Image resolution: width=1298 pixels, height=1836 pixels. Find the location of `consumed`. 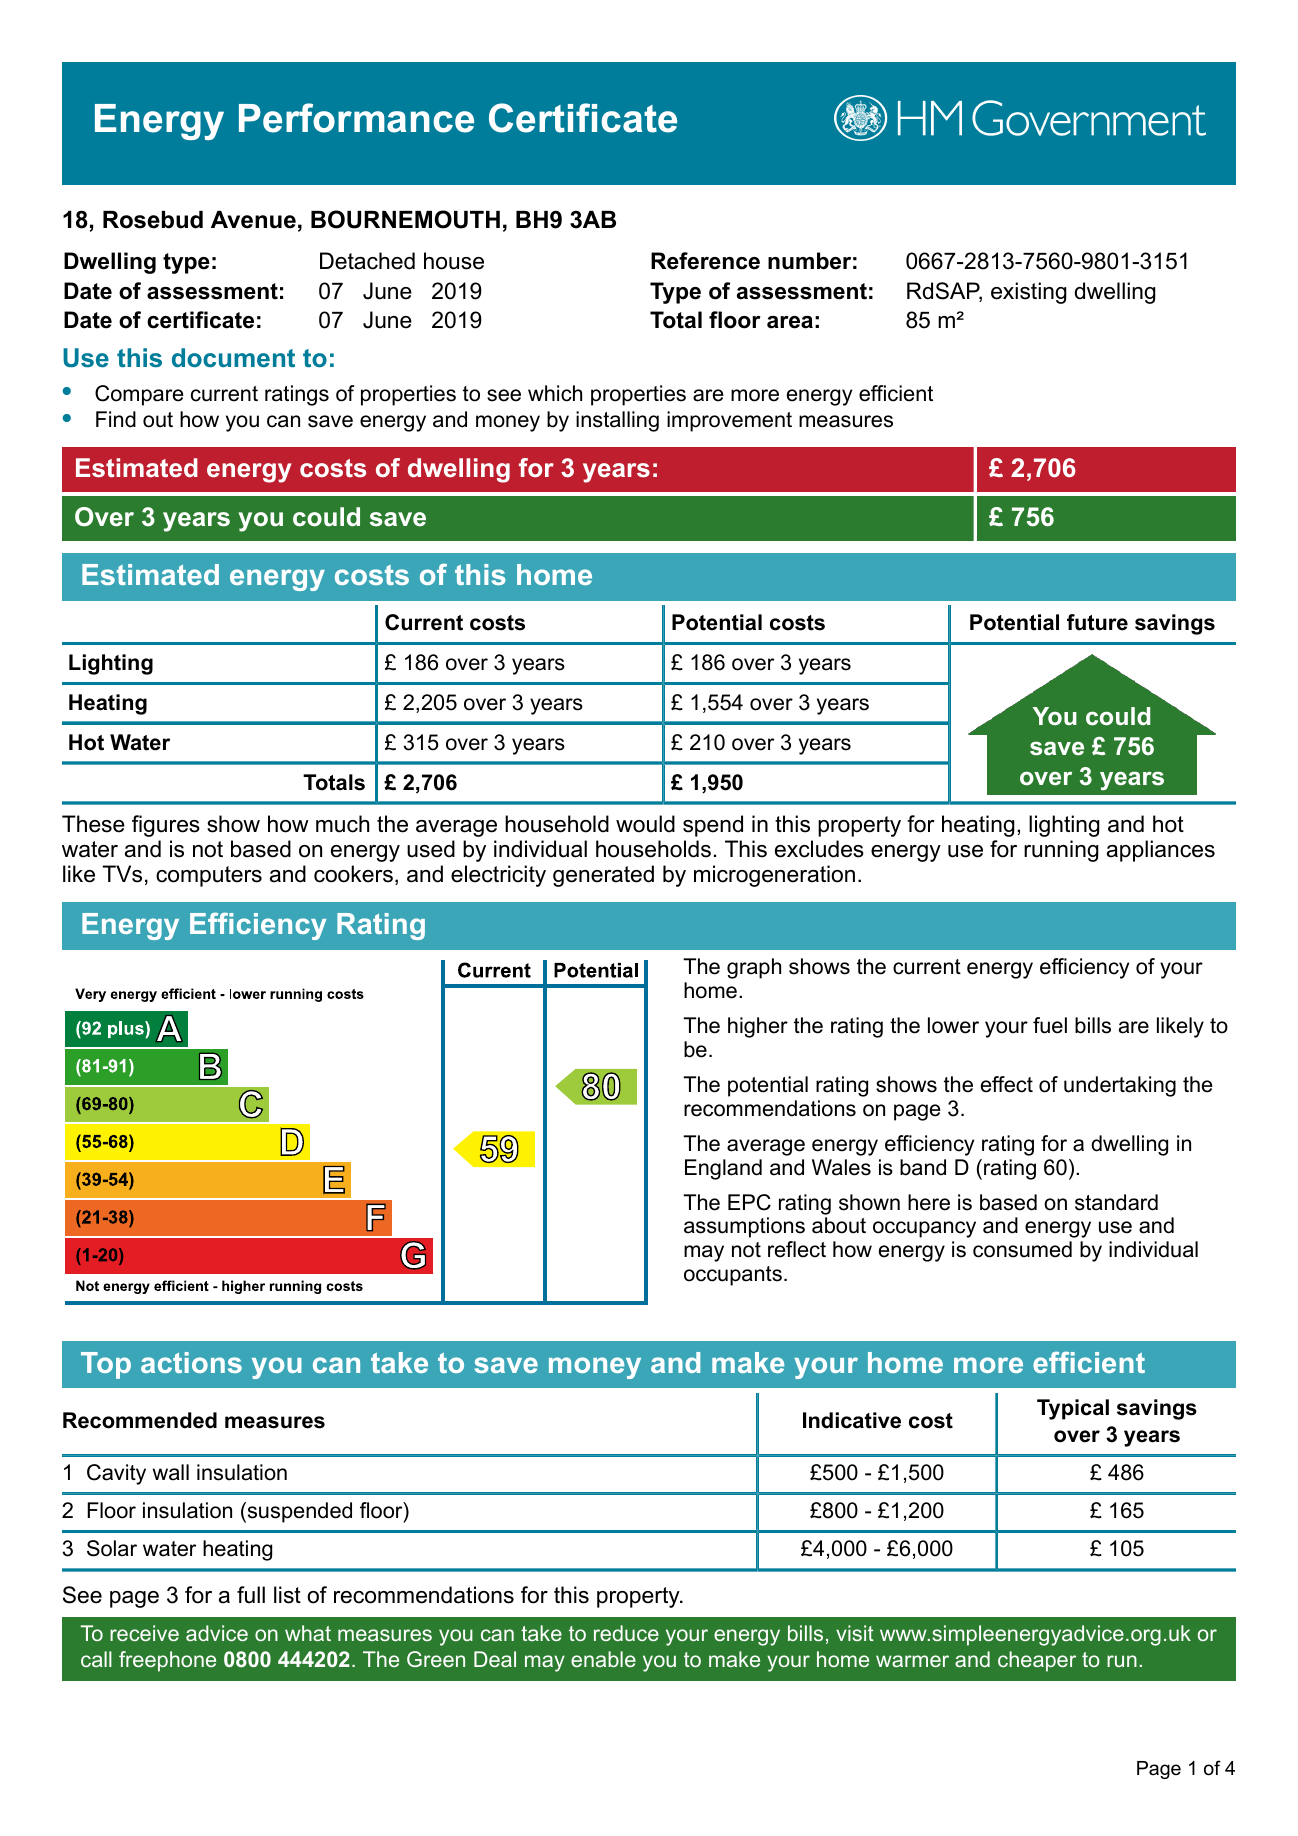

consumed is located at coordinates (1022, 1249).
